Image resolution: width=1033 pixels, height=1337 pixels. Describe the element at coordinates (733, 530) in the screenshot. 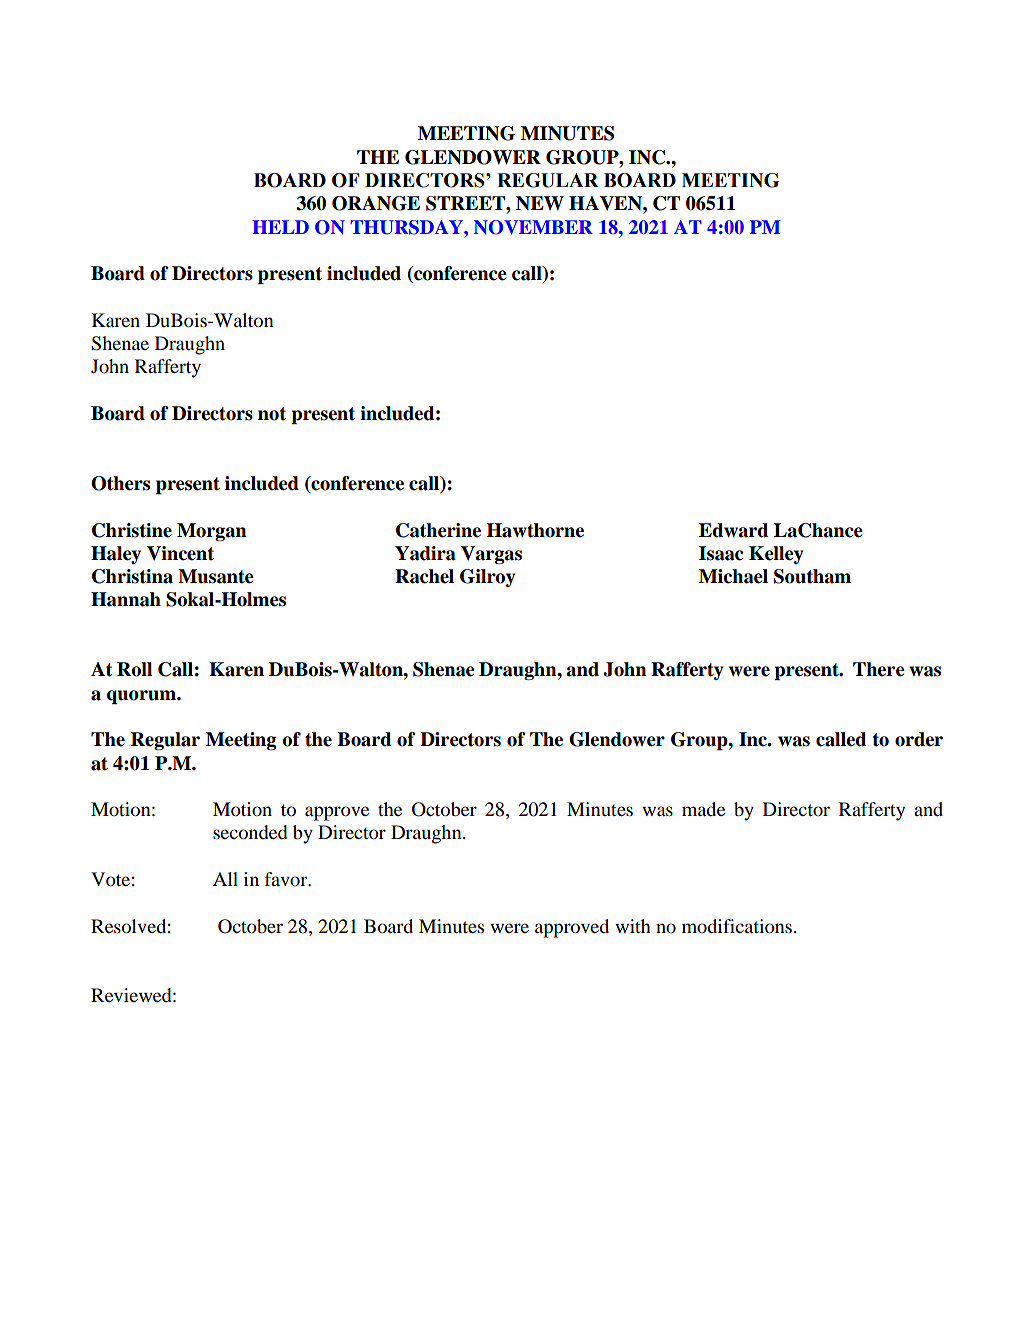

I see `Edward` at that location.
